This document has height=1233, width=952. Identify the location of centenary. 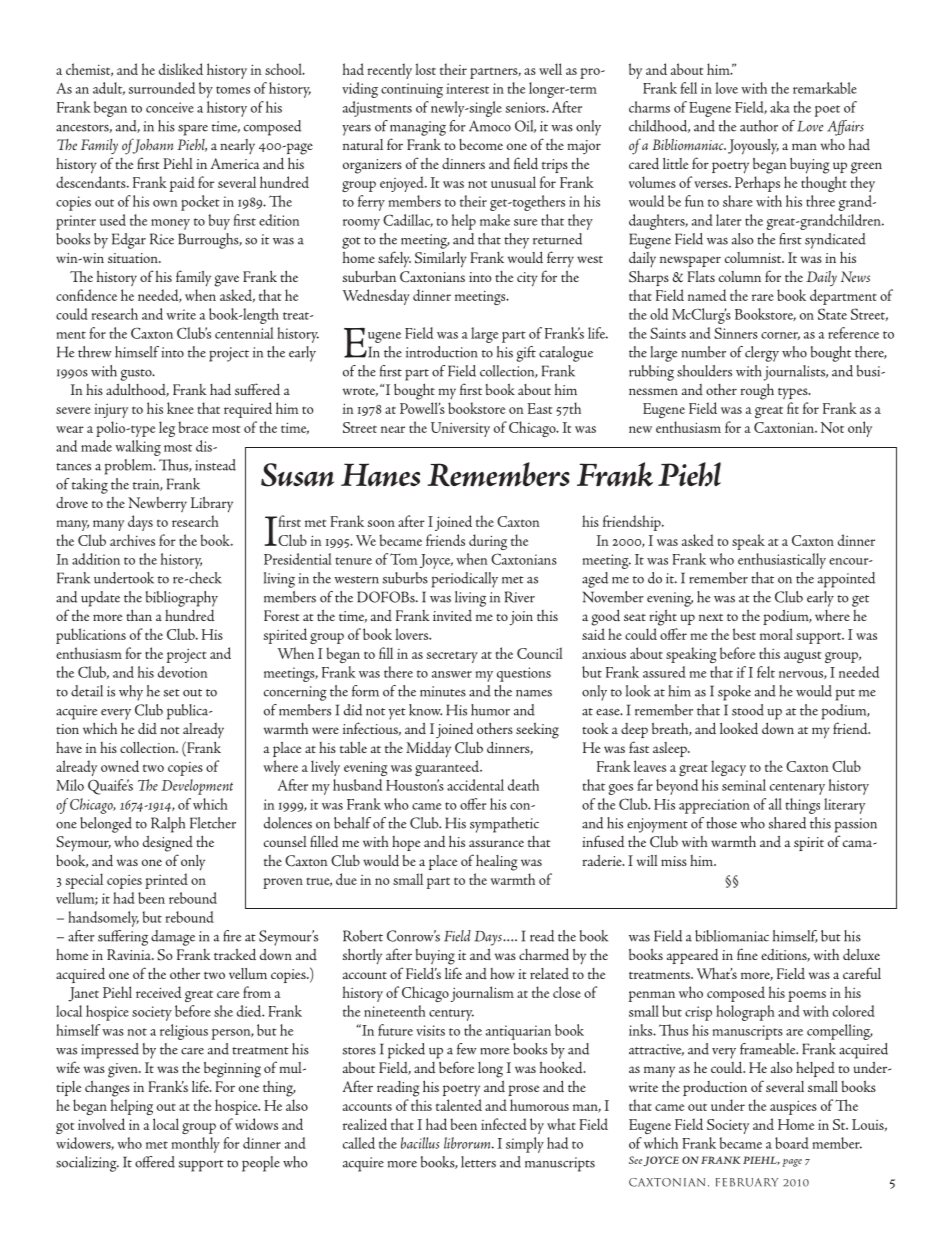
(797, 789).
